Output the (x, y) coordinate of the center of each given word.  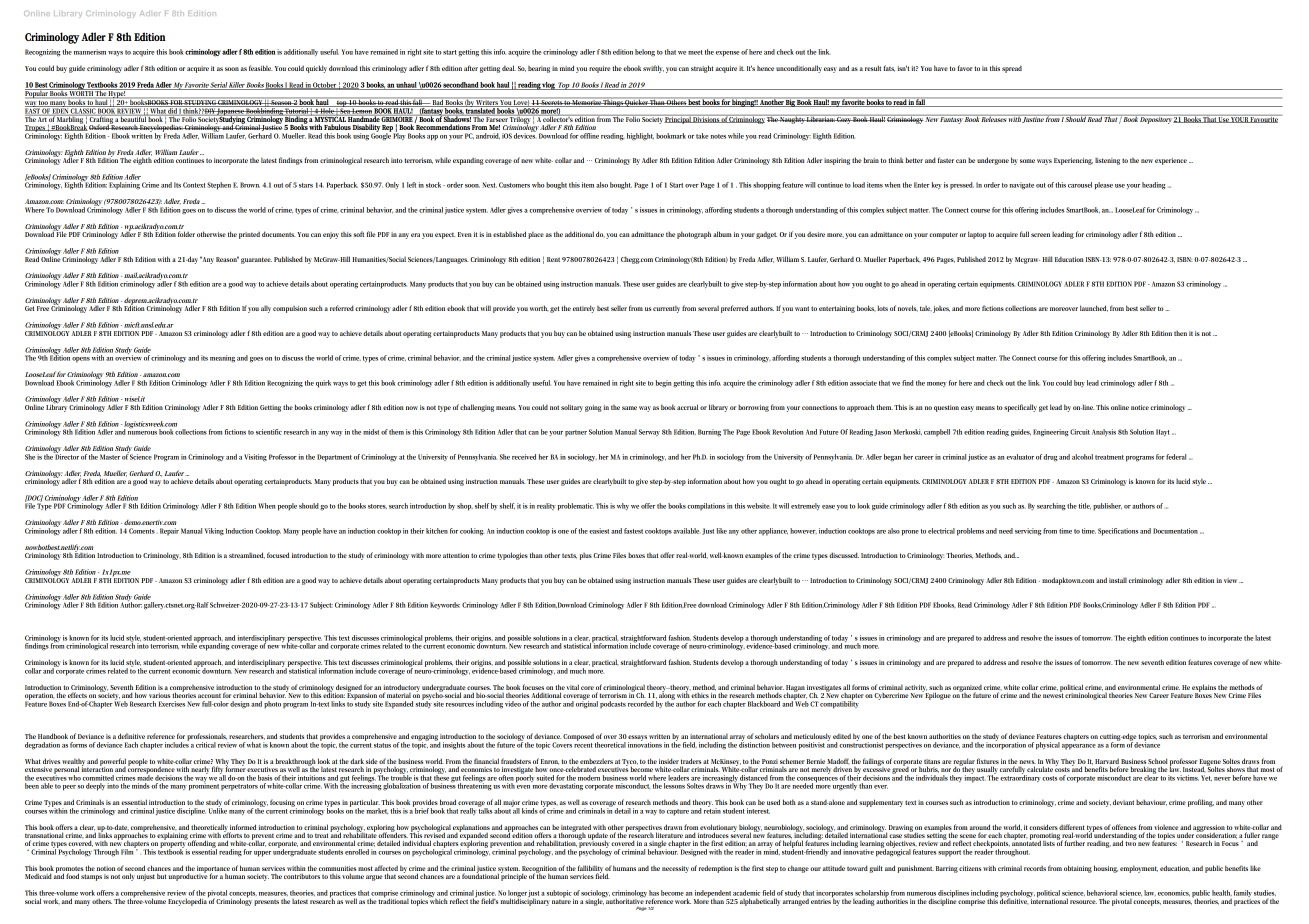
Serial (218, 86)
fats (889, 68)
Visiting (255, 458)
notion (106, 868)
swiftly (653, 69)
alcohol (1082, 457)
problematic (575, 507)
